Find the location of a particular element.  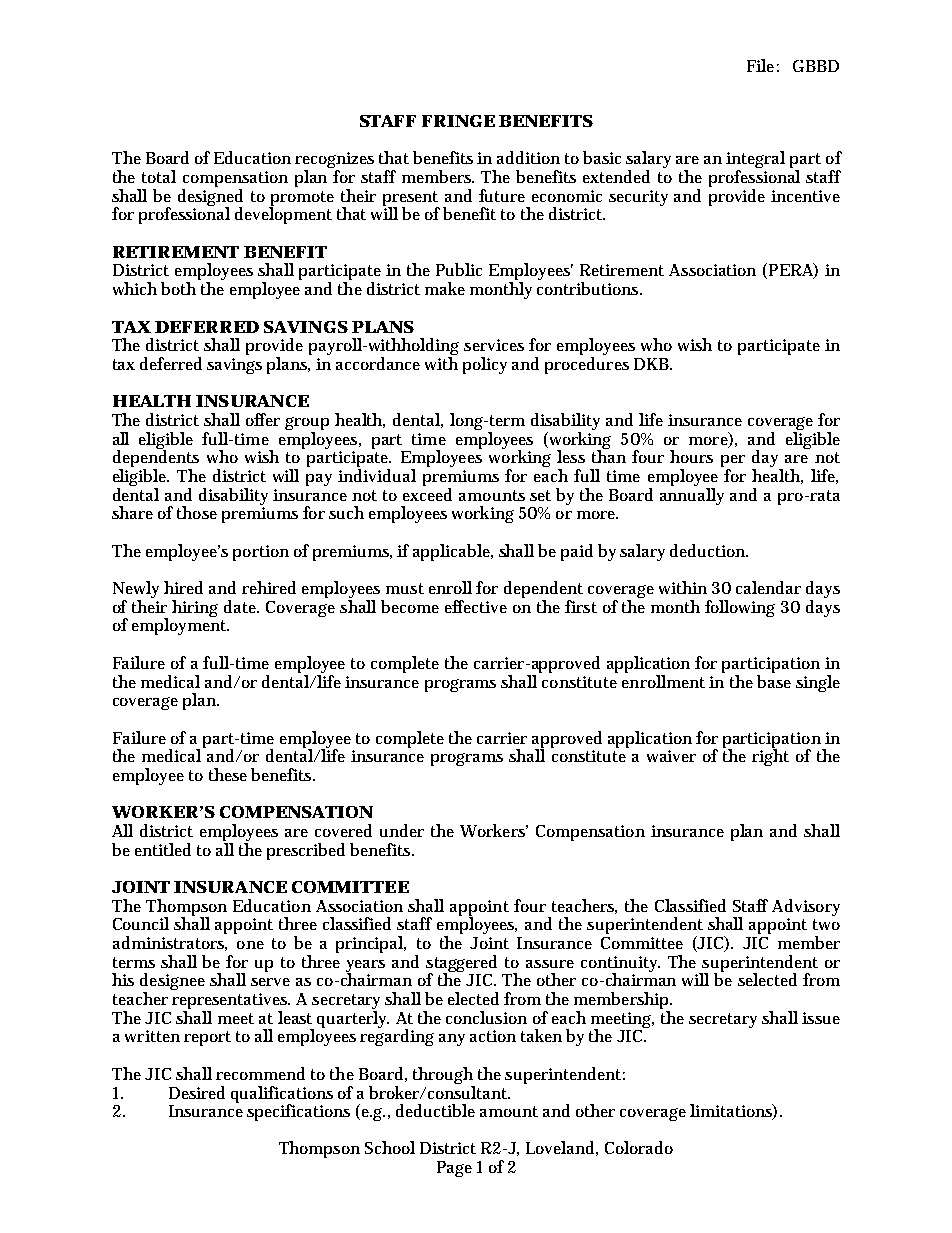

integral is located at coordinates (755, 161).
